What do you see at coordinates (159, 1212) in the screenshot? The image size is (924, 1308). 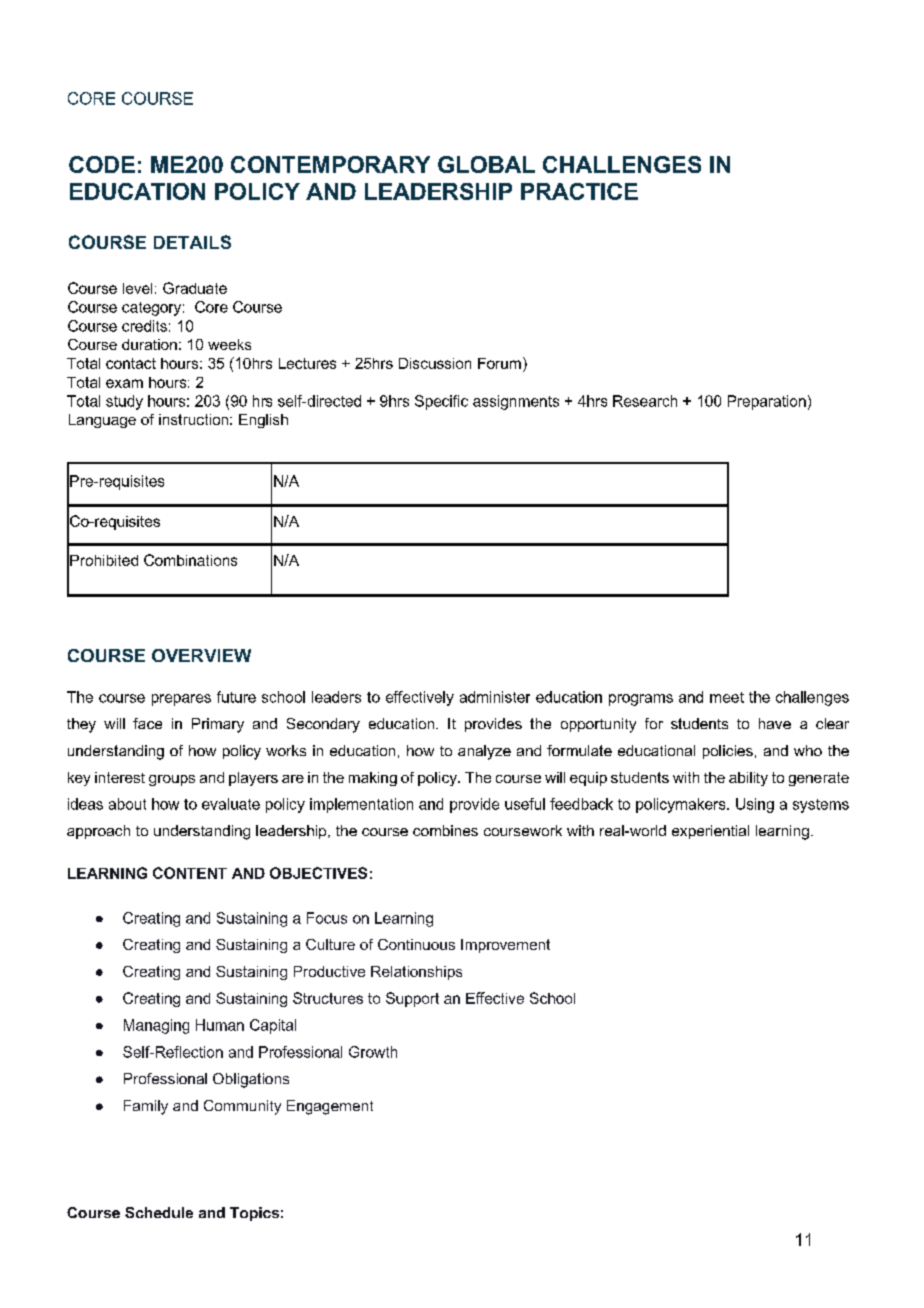 I see `Schedule` at bounding box center [159, 1212].
